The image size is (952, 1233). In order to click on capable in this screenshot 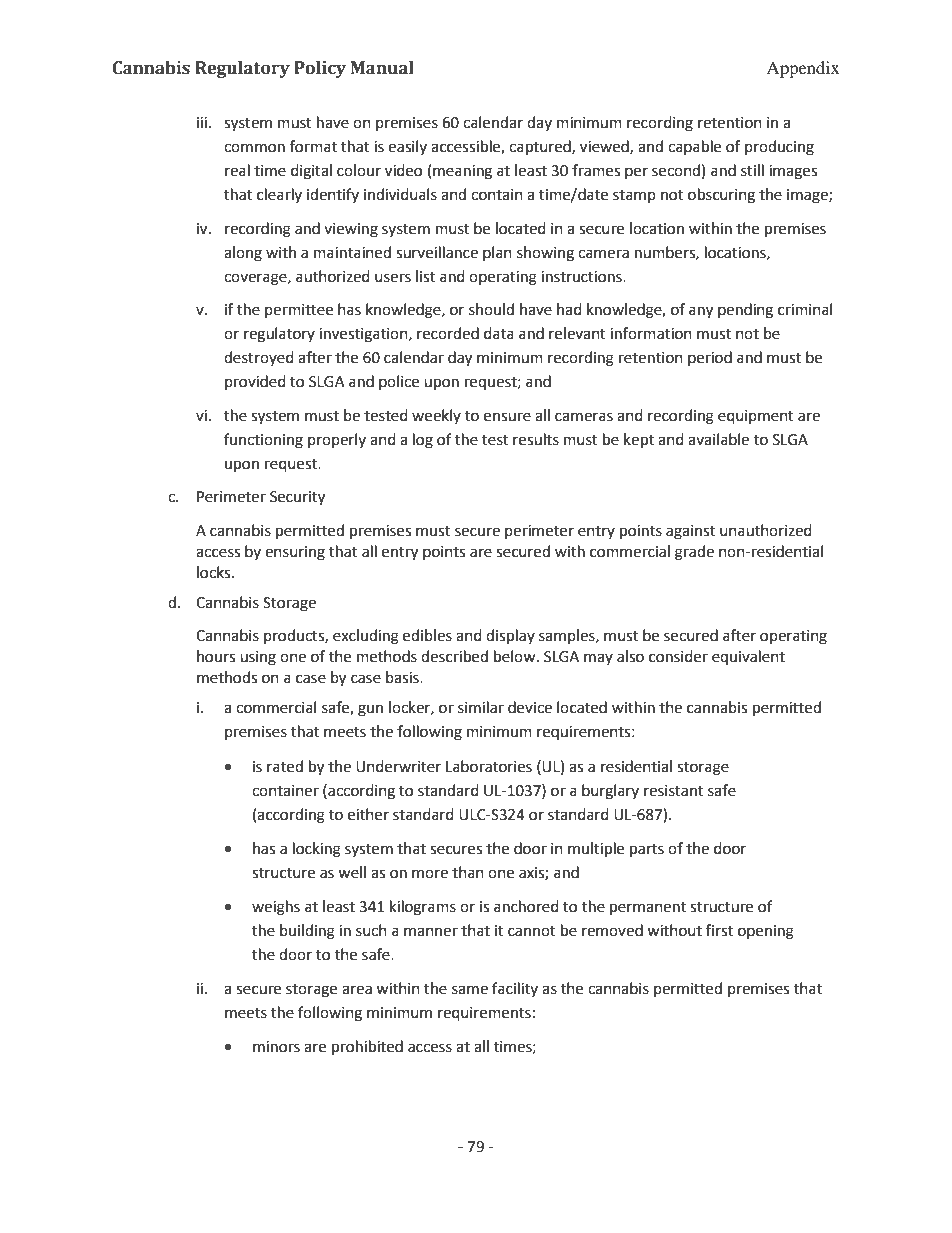, I will do `click(694, 147)`.
